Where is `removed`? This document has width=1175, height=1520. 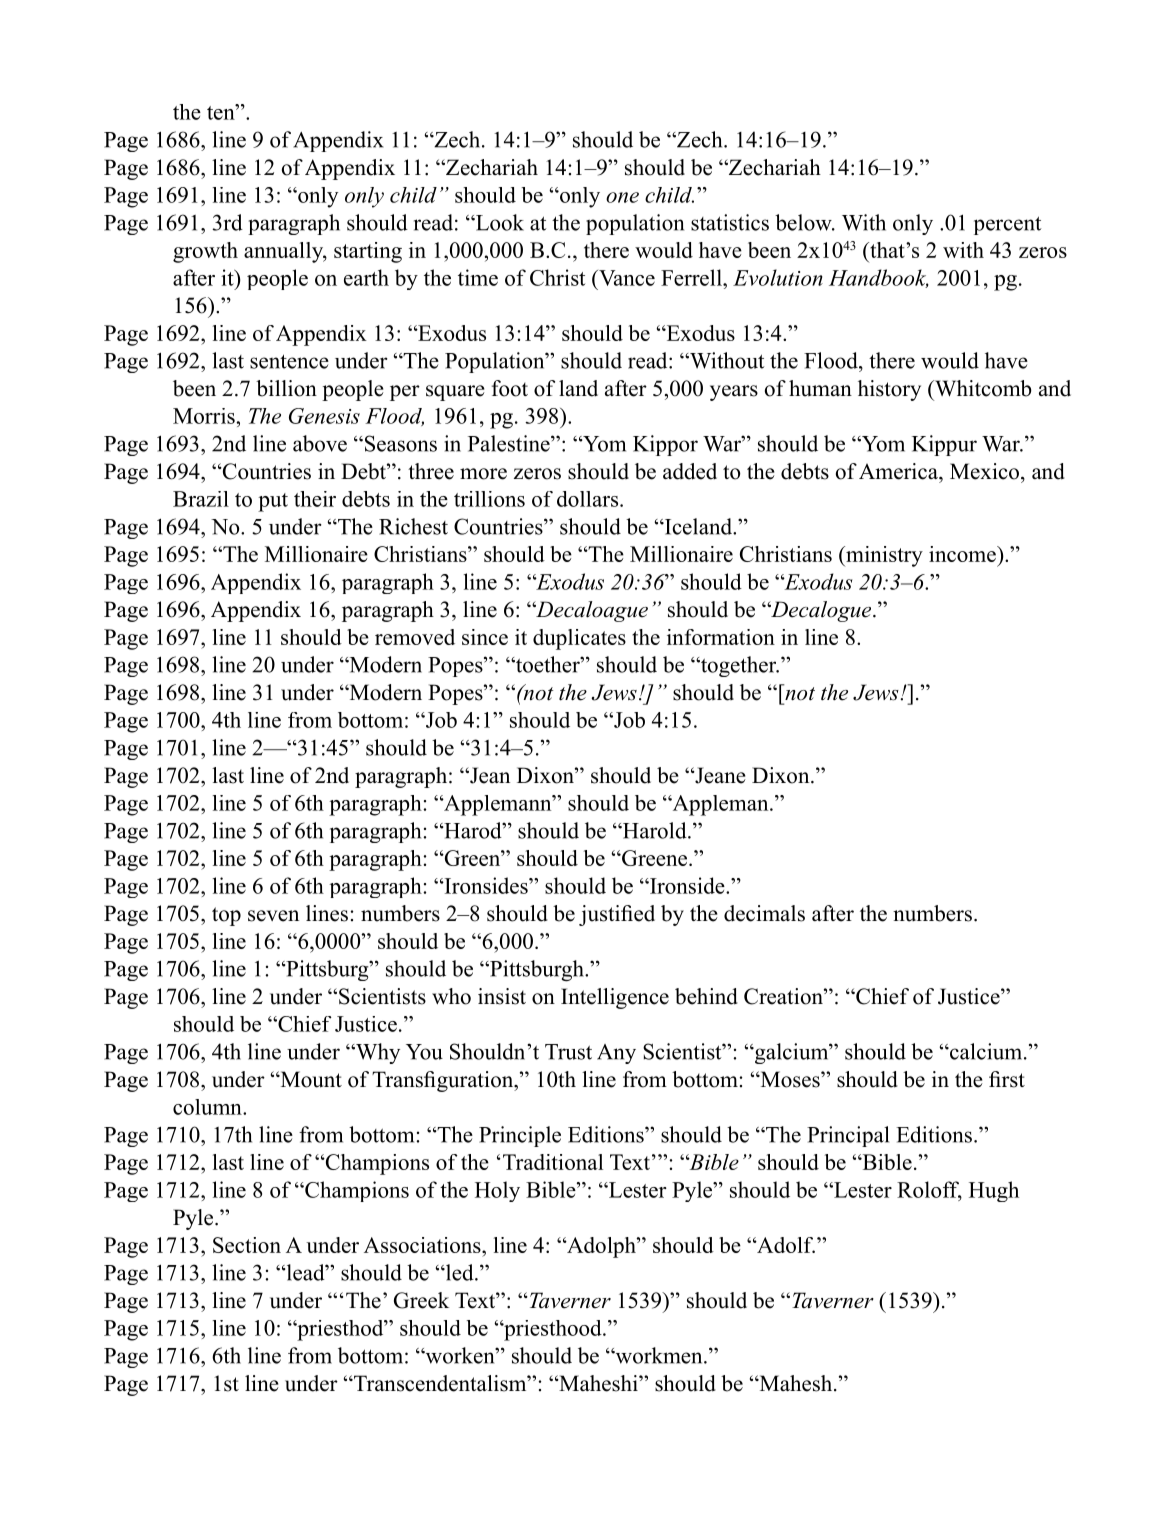 removed is located at coordinates (415, 637).
